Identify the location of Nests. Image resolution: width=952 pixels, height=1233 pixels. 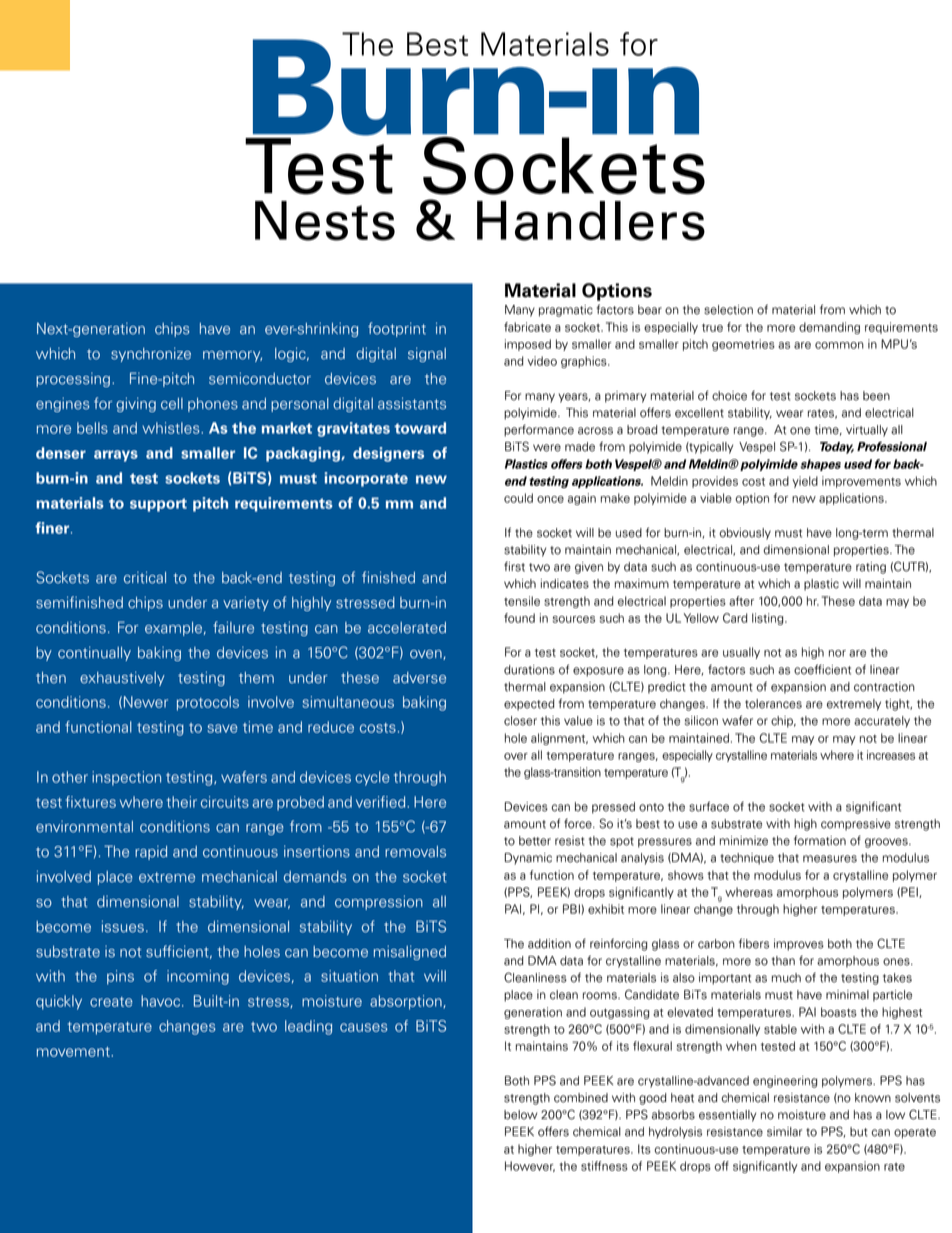
(325, 221).
